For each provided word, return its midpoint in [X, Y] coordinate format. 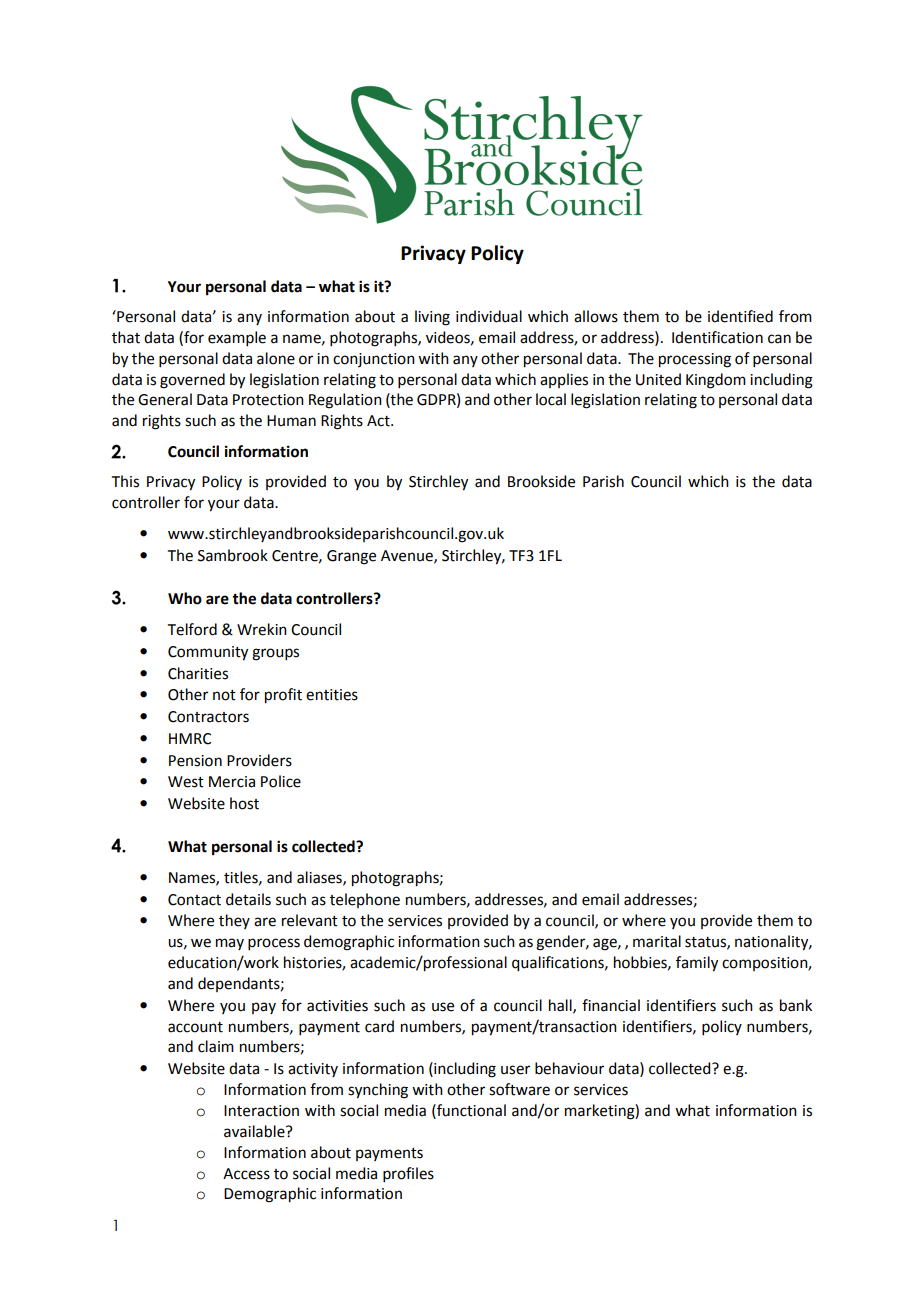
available [255, 1131]
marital [657, 941]
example [237, 338]
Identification [717, 337]
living [432, 318]
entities [332, 695]
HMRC [190, 739]
